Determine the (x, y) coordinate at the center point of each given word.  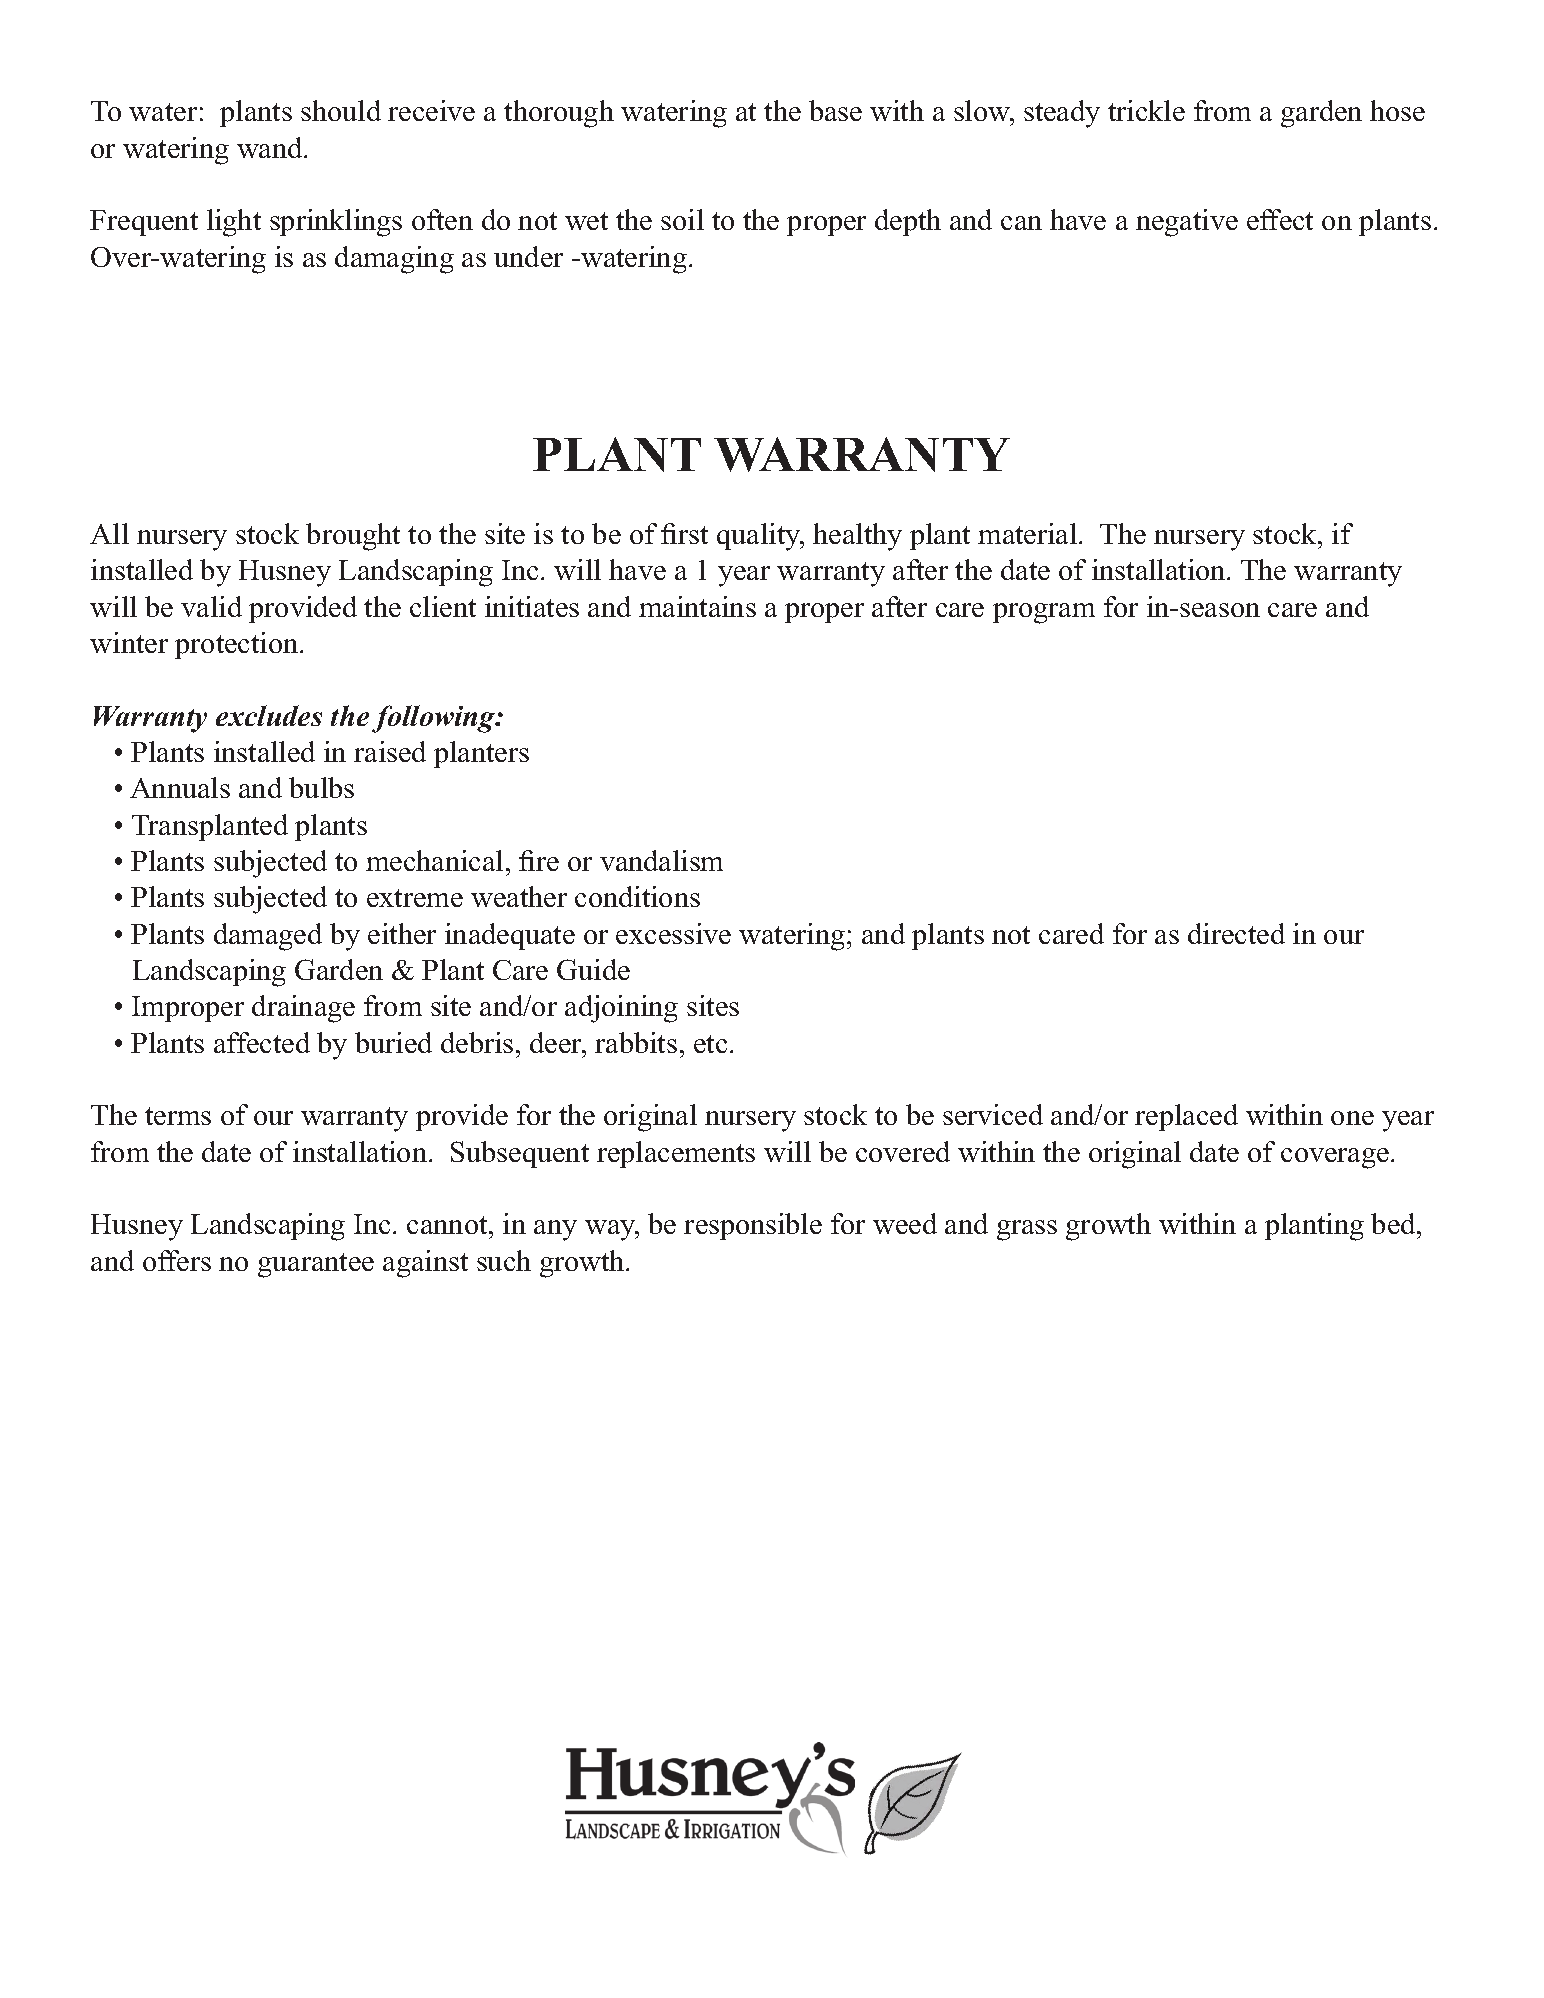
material (1029, 533)
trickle (1146, 110)
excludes (269, 715)
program (1044, 613)
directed (1236, 933)
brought (353, 537)
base (835, 110)
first (684, 533)
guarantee (316, 1265)
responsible (753, 1226)
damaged (268, 937)
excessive (673, 933)
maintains (697, 606)
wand (271, 147)
